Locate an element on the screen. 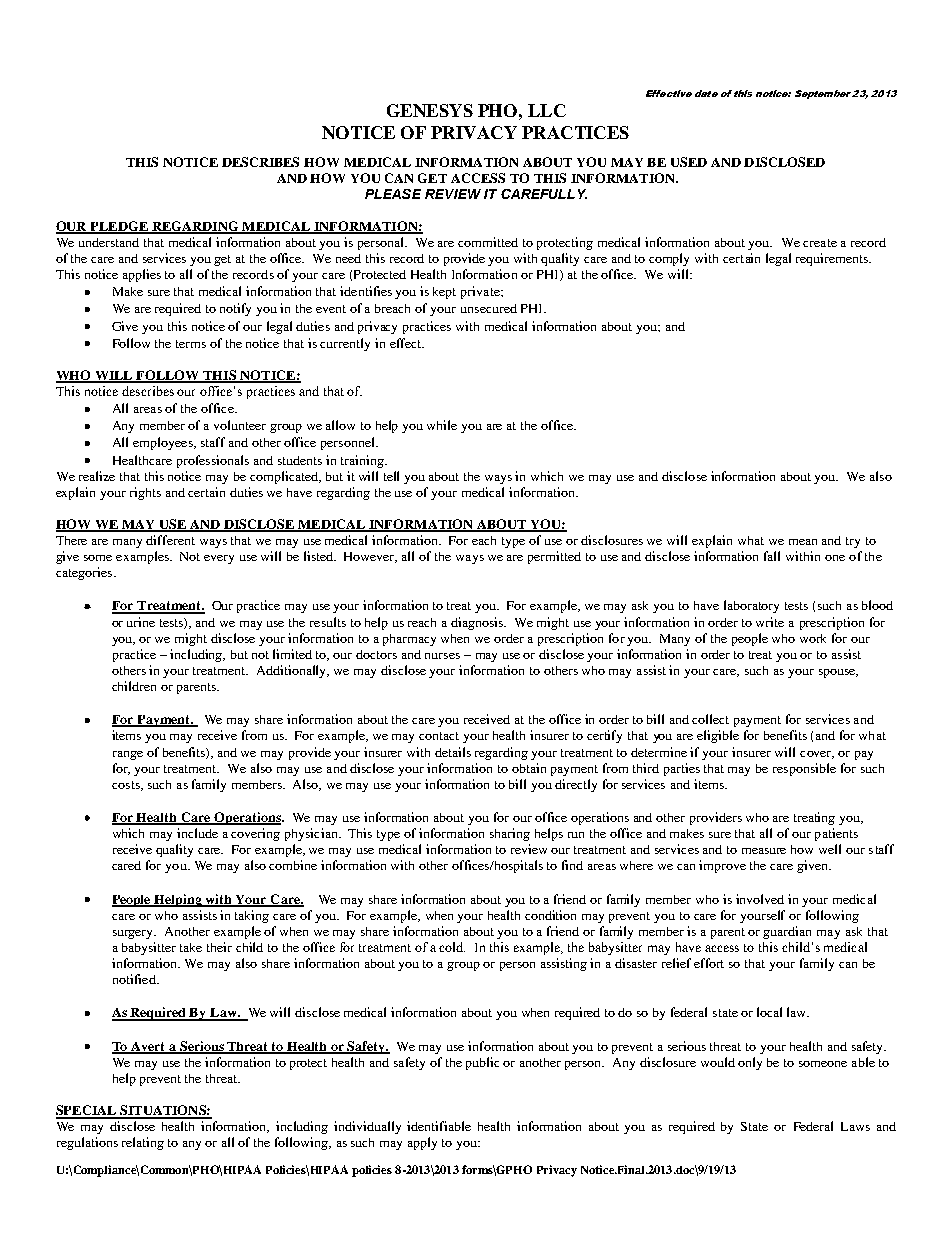 This screenshot has height=1233, width=952. details is located at coordinates (453, 752).
